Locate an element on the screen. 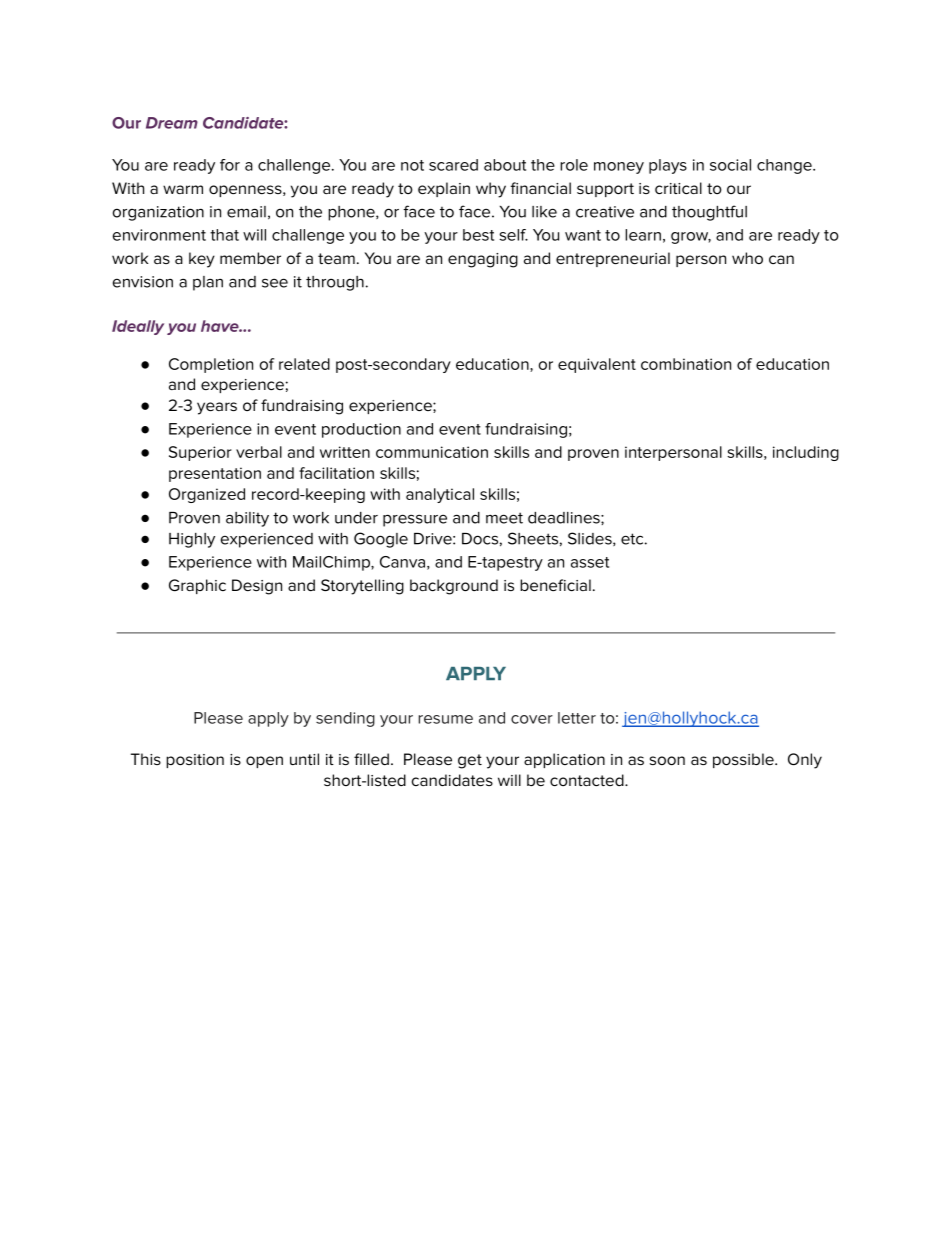 The height and width of the screenshot is (1233, 952). who is located at coordinates (747, 258).
